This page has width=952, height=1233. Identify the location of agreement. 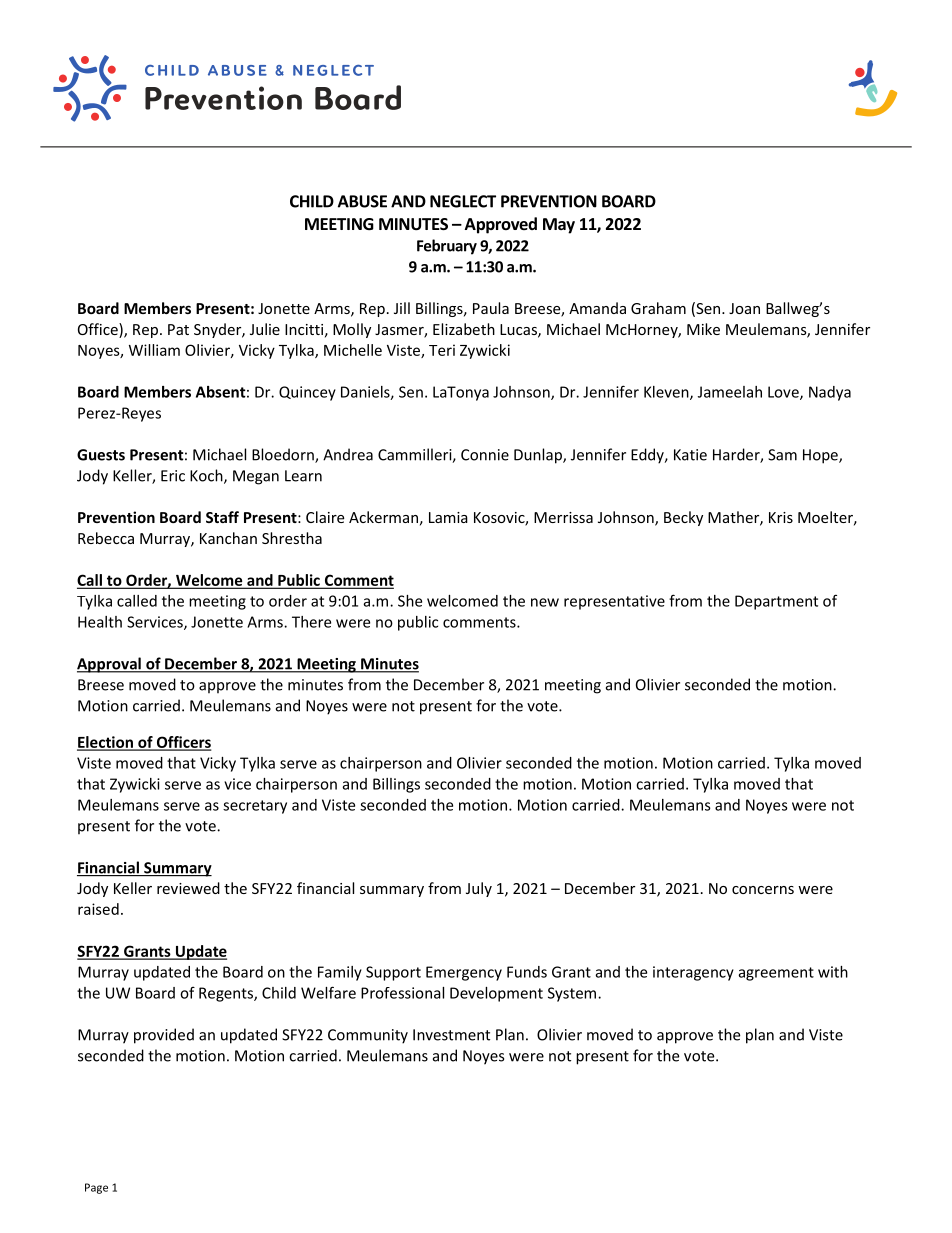
(776, 974).
